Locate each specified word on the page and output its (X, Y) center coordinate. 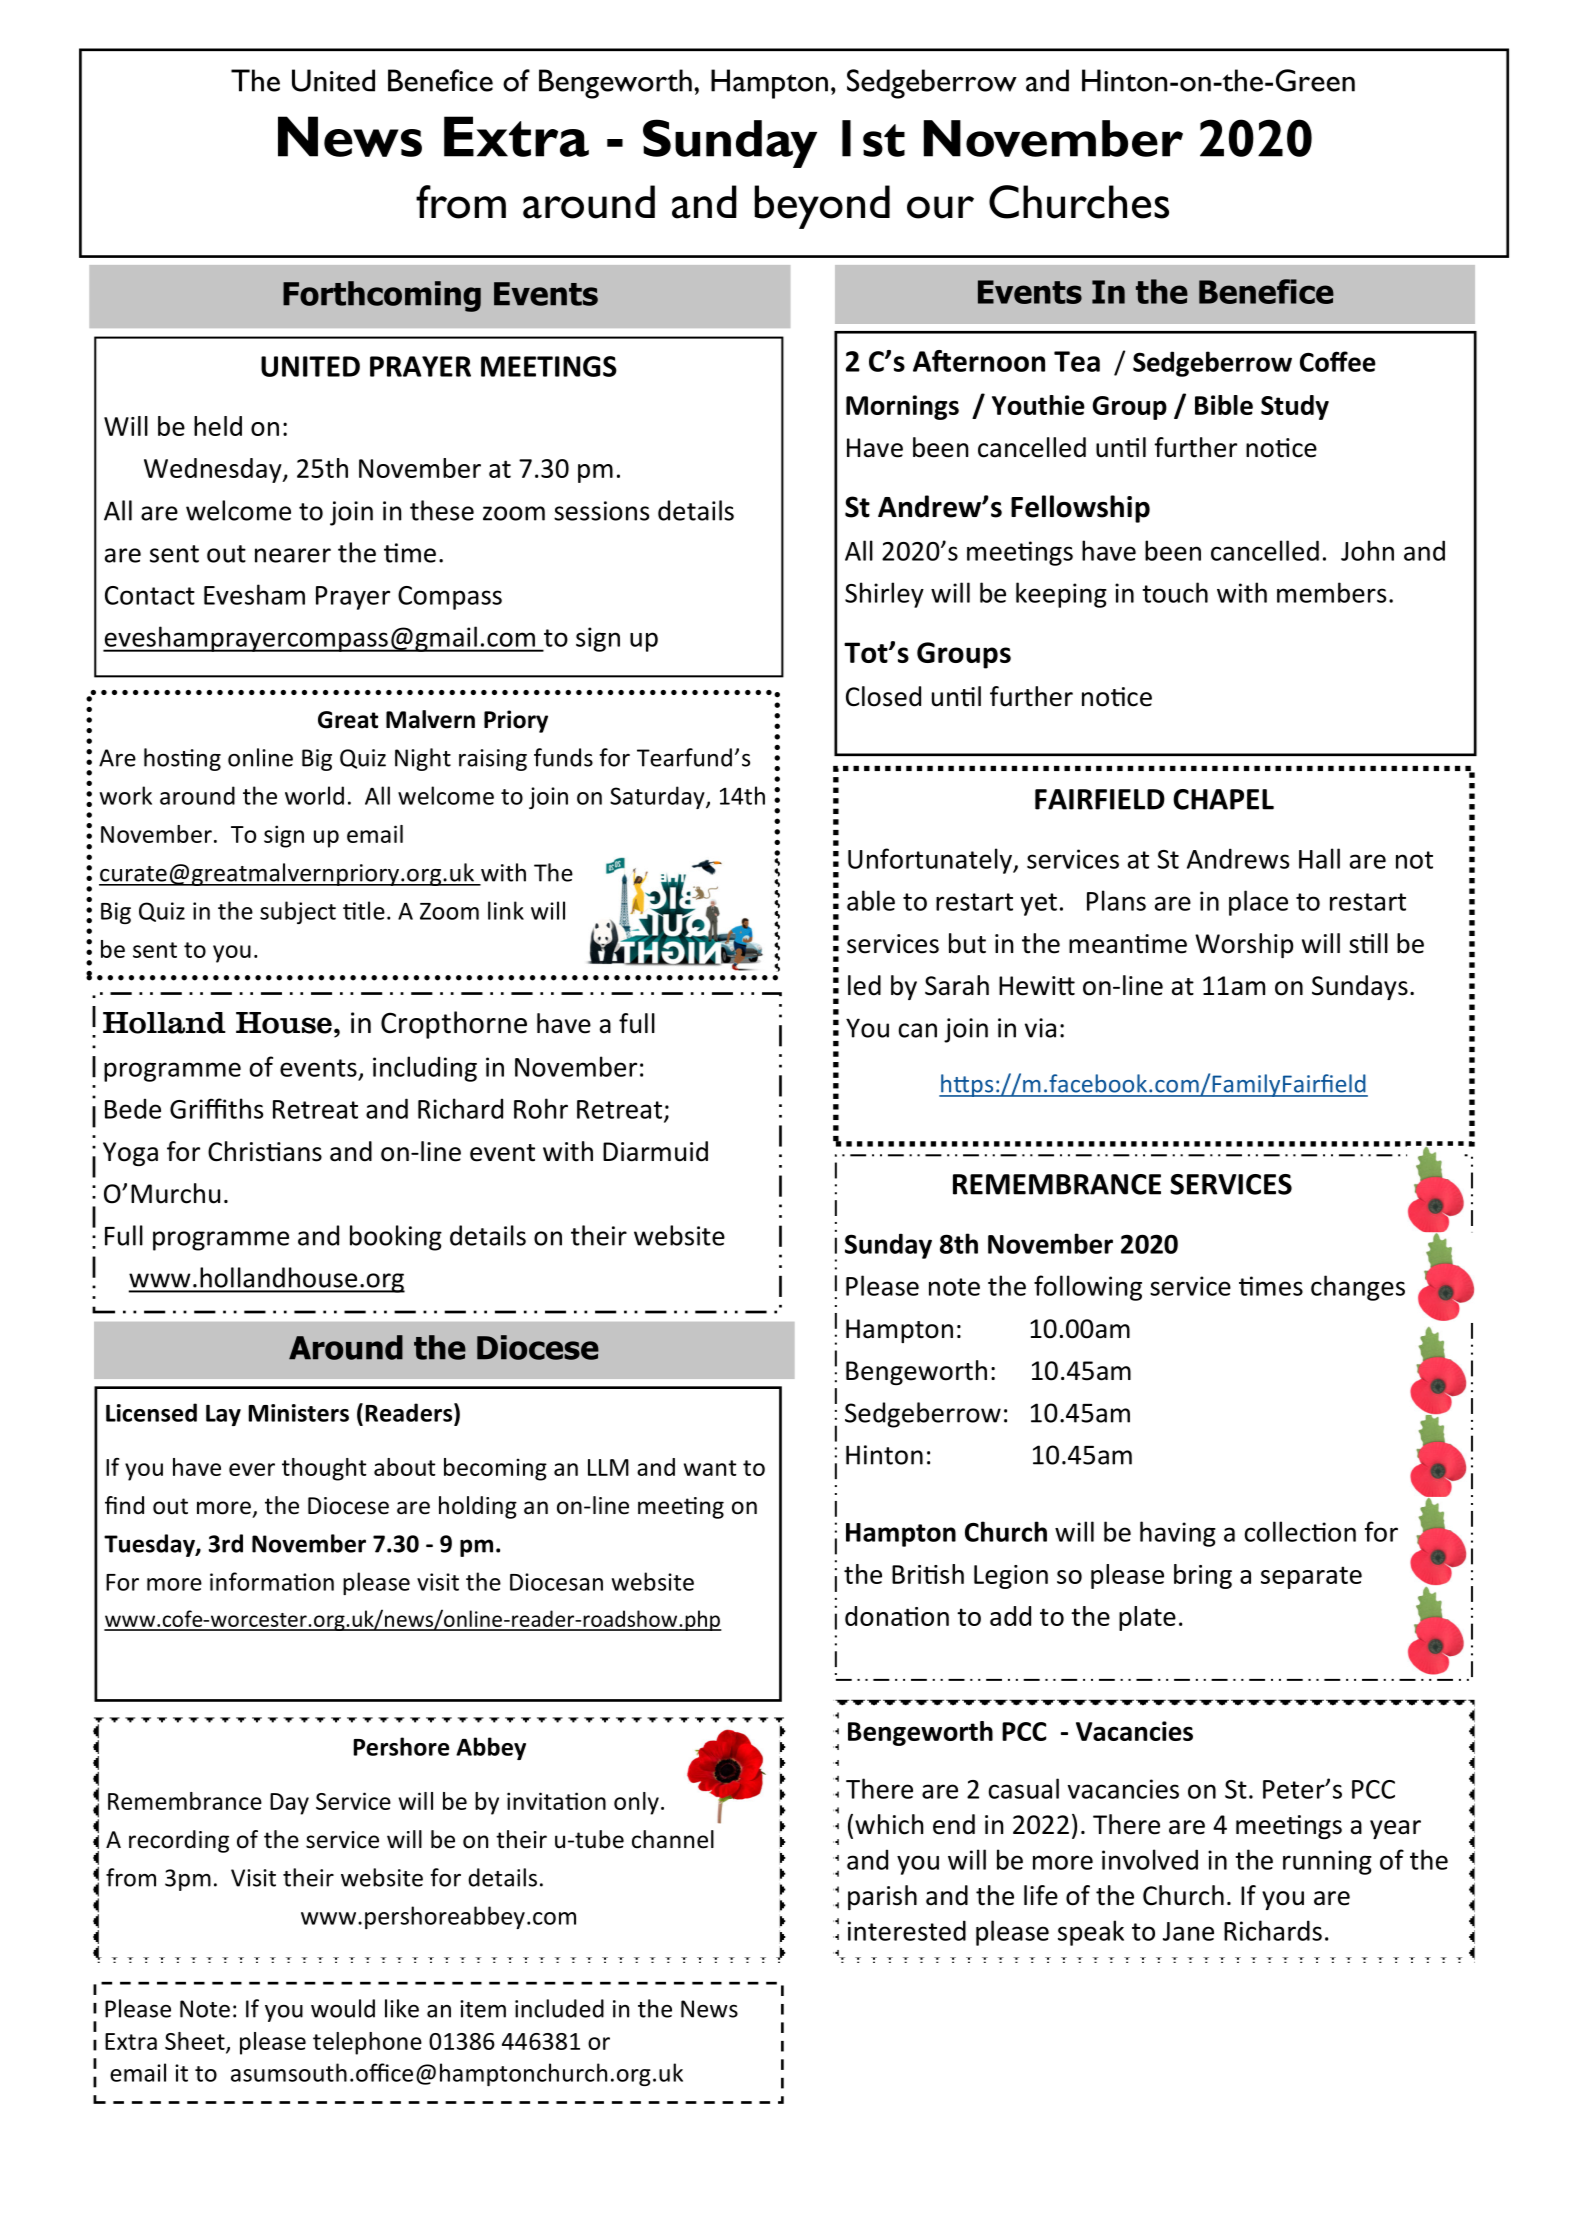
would (343, 2008)
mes (1279, 1288)
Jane (1188, 1931)
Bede (133, 1108)
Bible (1224, 405)
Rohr (541, 1108)
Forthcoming (382, 296)
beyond (822, 207)
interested (907, 1930)
